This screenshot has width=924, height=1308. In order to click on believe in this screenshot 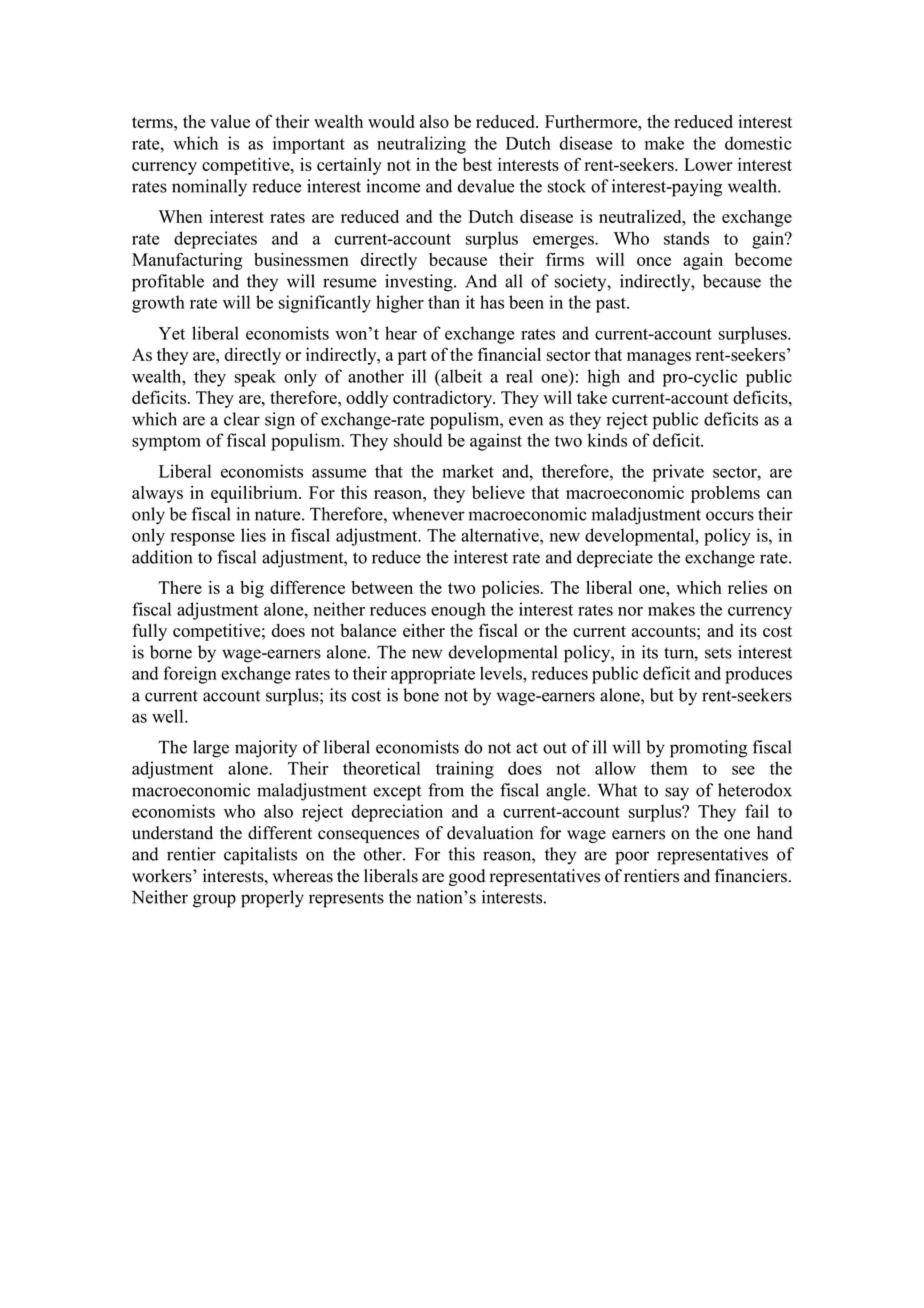, I will do `click(498, 492)`.
